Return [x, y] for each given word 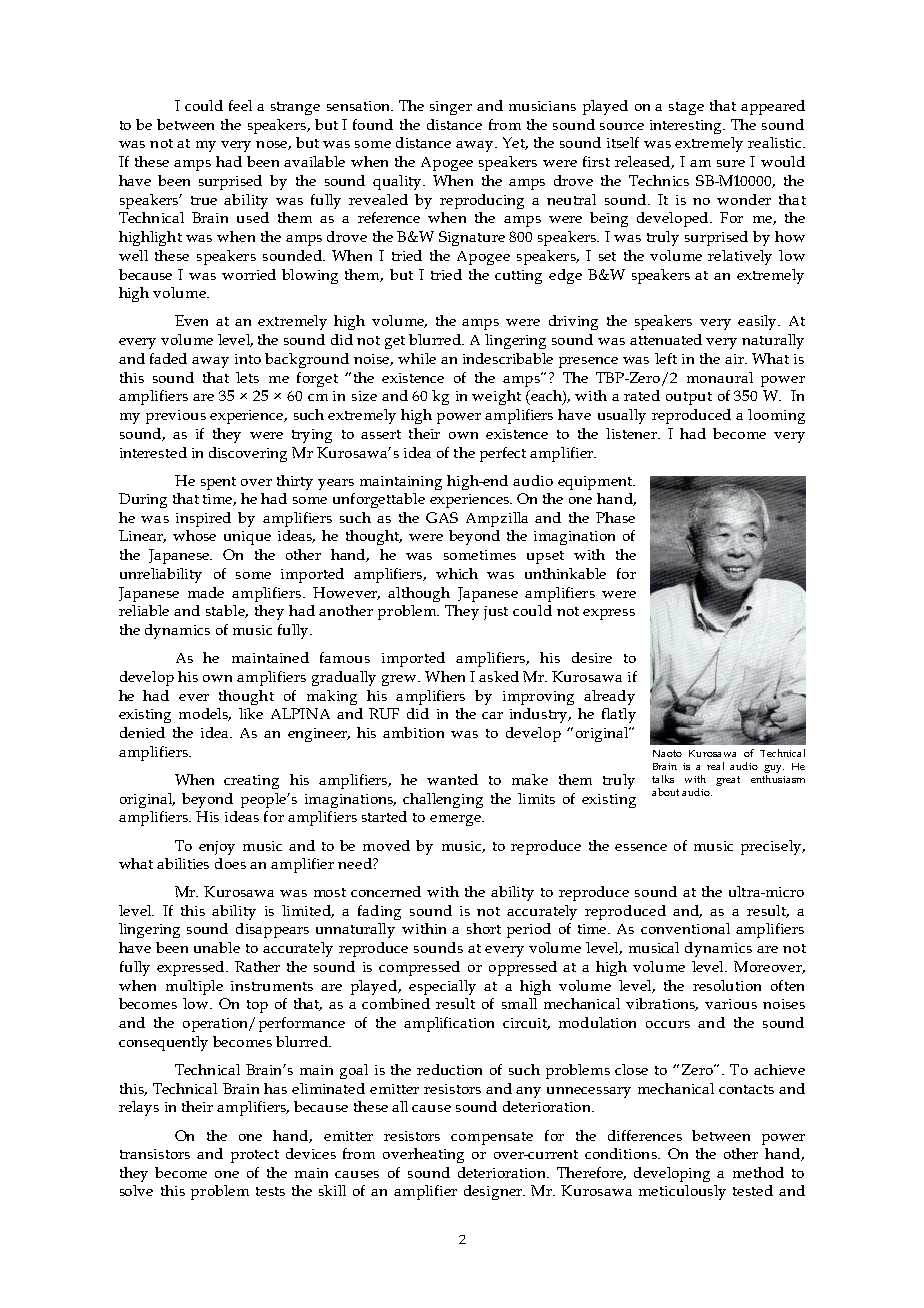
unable [217, 947]
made [206, 592]
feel [240, 105]
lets [247, 377]
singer [451, 108]
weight [496, 397]
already [609, 697]
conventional [685, 928]
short [484, 928]
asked [499, 676]
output [689, 398]
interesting [687, 127]
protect [255, 1156]
